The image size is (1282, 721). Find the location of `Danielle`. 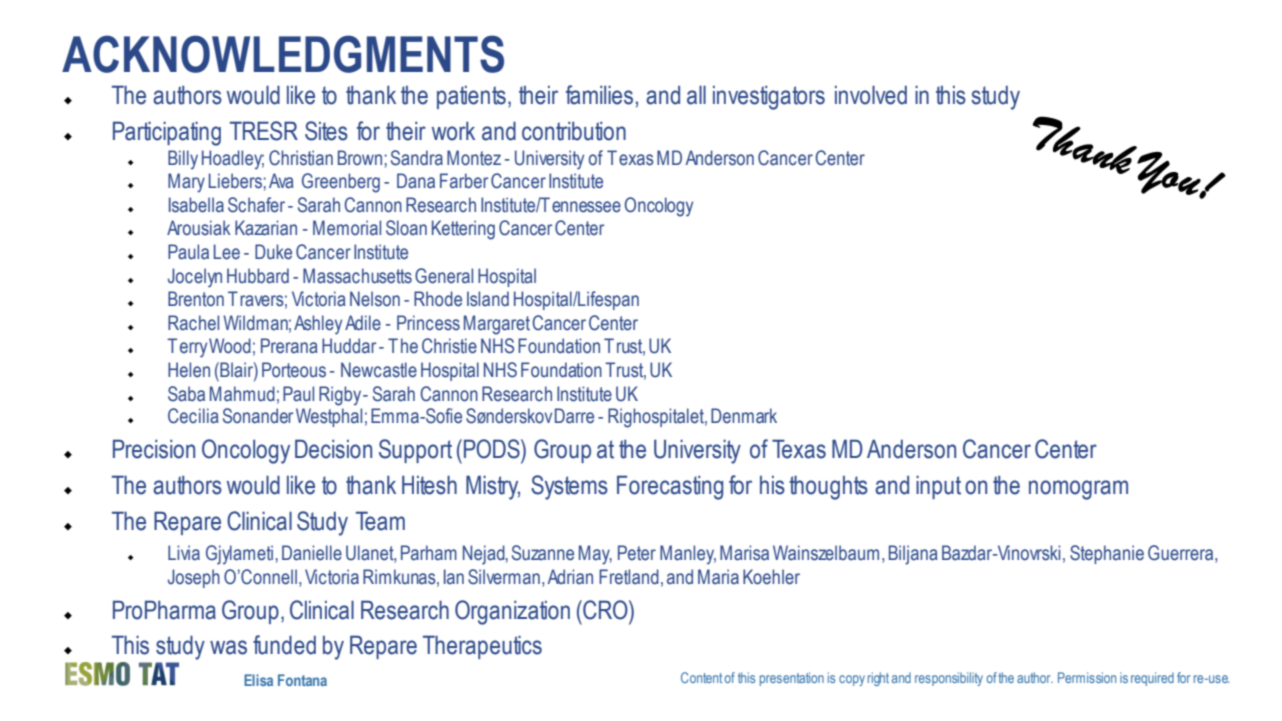

Danielle is located at coordinates (312, 553).
